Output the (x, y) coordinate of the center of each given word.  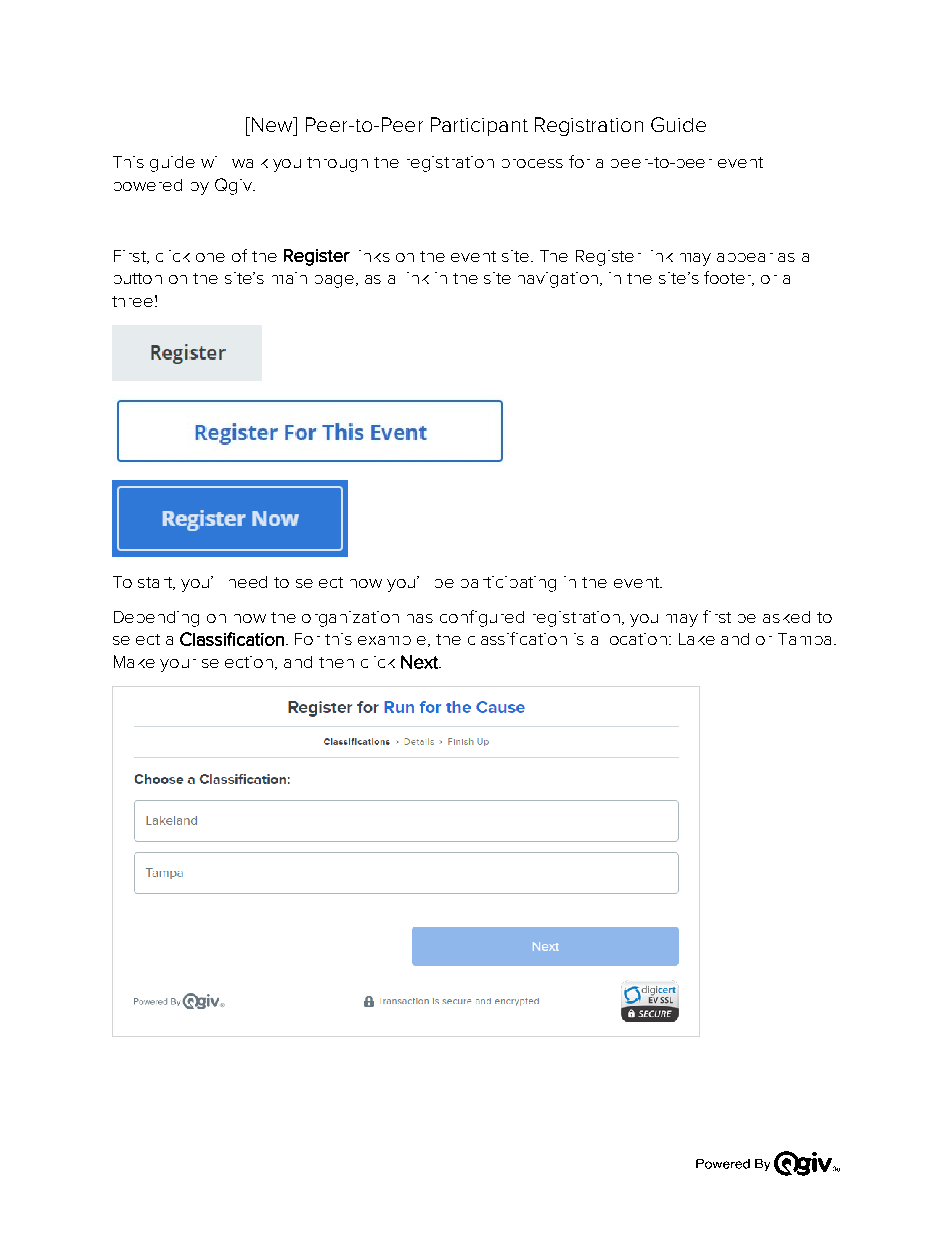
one (210, 257)
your (178, 665)
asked (786, 617)
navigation (559, 280)
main (289, 278)
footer (729, 278)
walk (250, 163)
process (532, 163)
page (336, 281)
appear (745, 257)
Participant (479, 126)
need (248, 582)
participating (508, 584)
